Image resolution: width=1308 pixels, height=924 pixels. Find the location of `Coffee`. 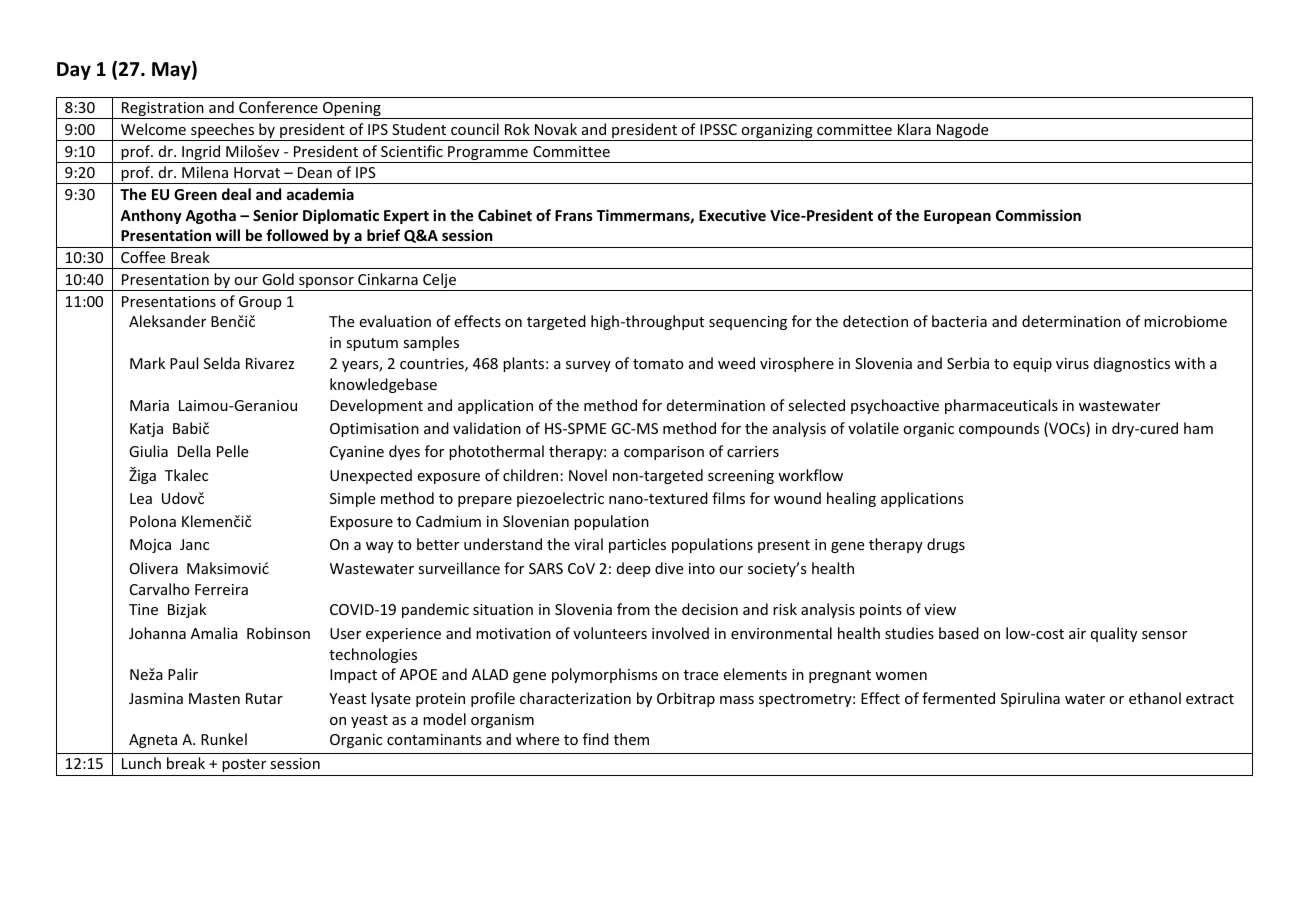

Coffee is located at coordinates (143, 257).
